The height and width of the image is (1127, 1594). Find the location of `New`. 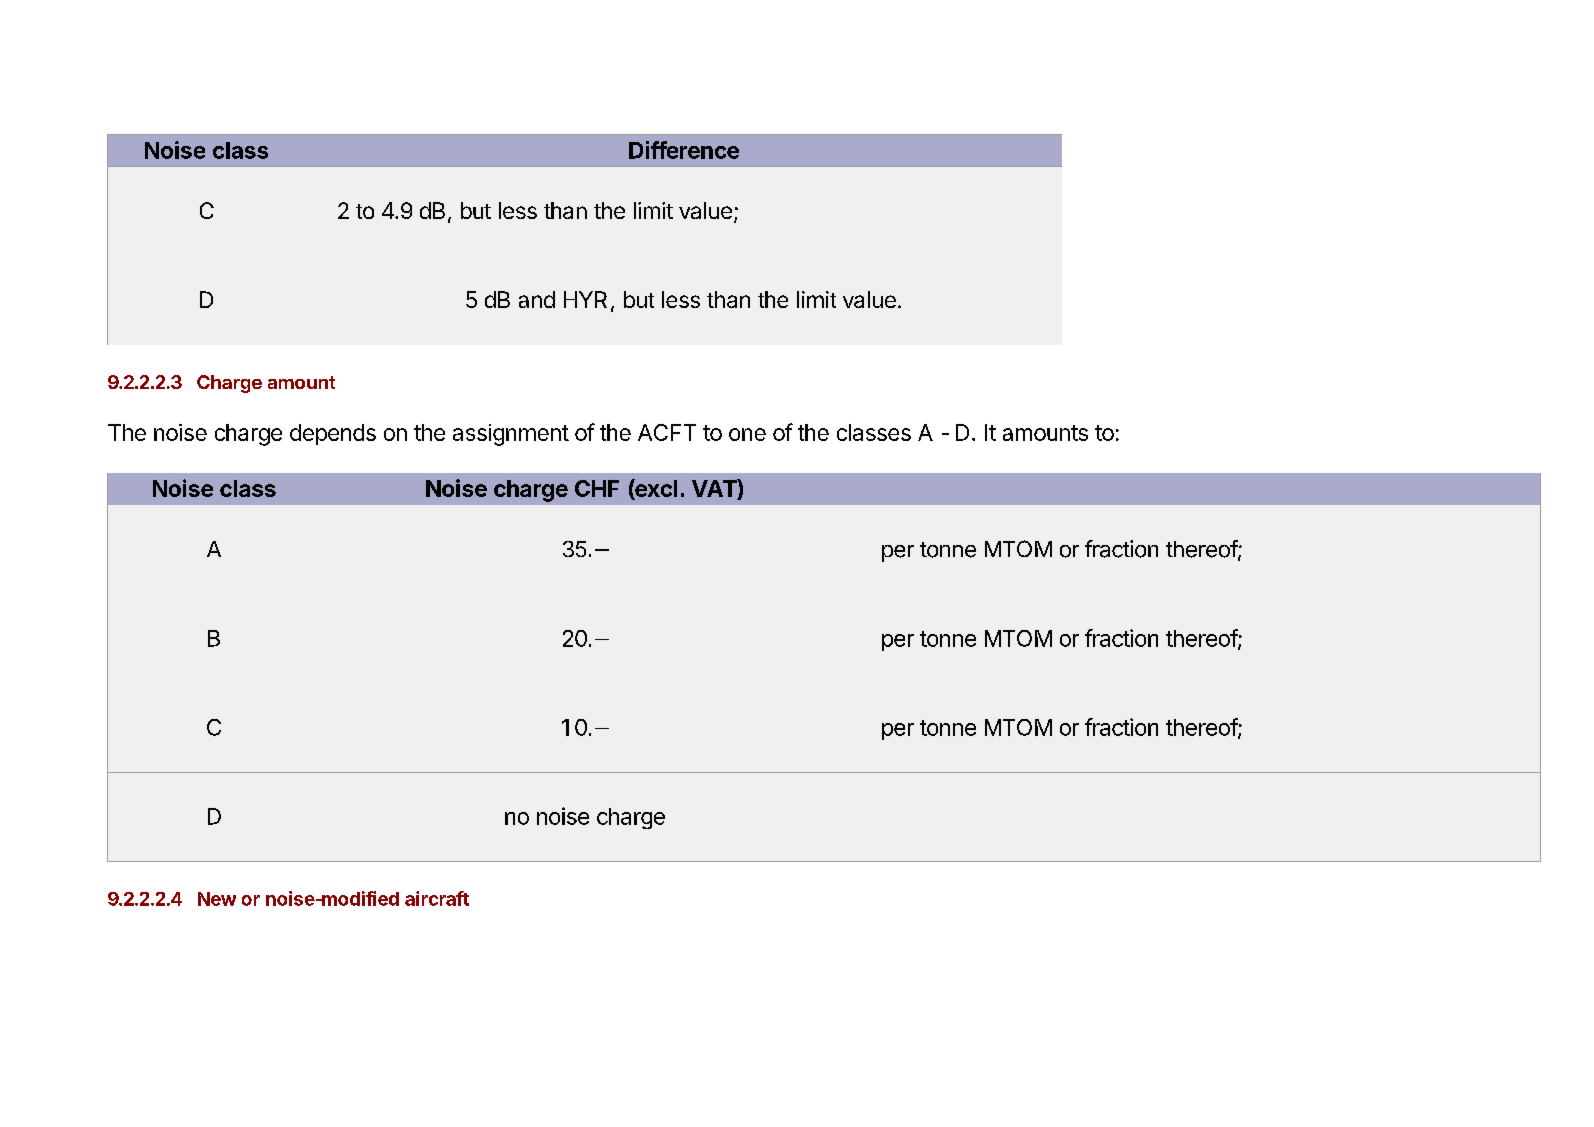

New is located at coordinates (217, 899).
